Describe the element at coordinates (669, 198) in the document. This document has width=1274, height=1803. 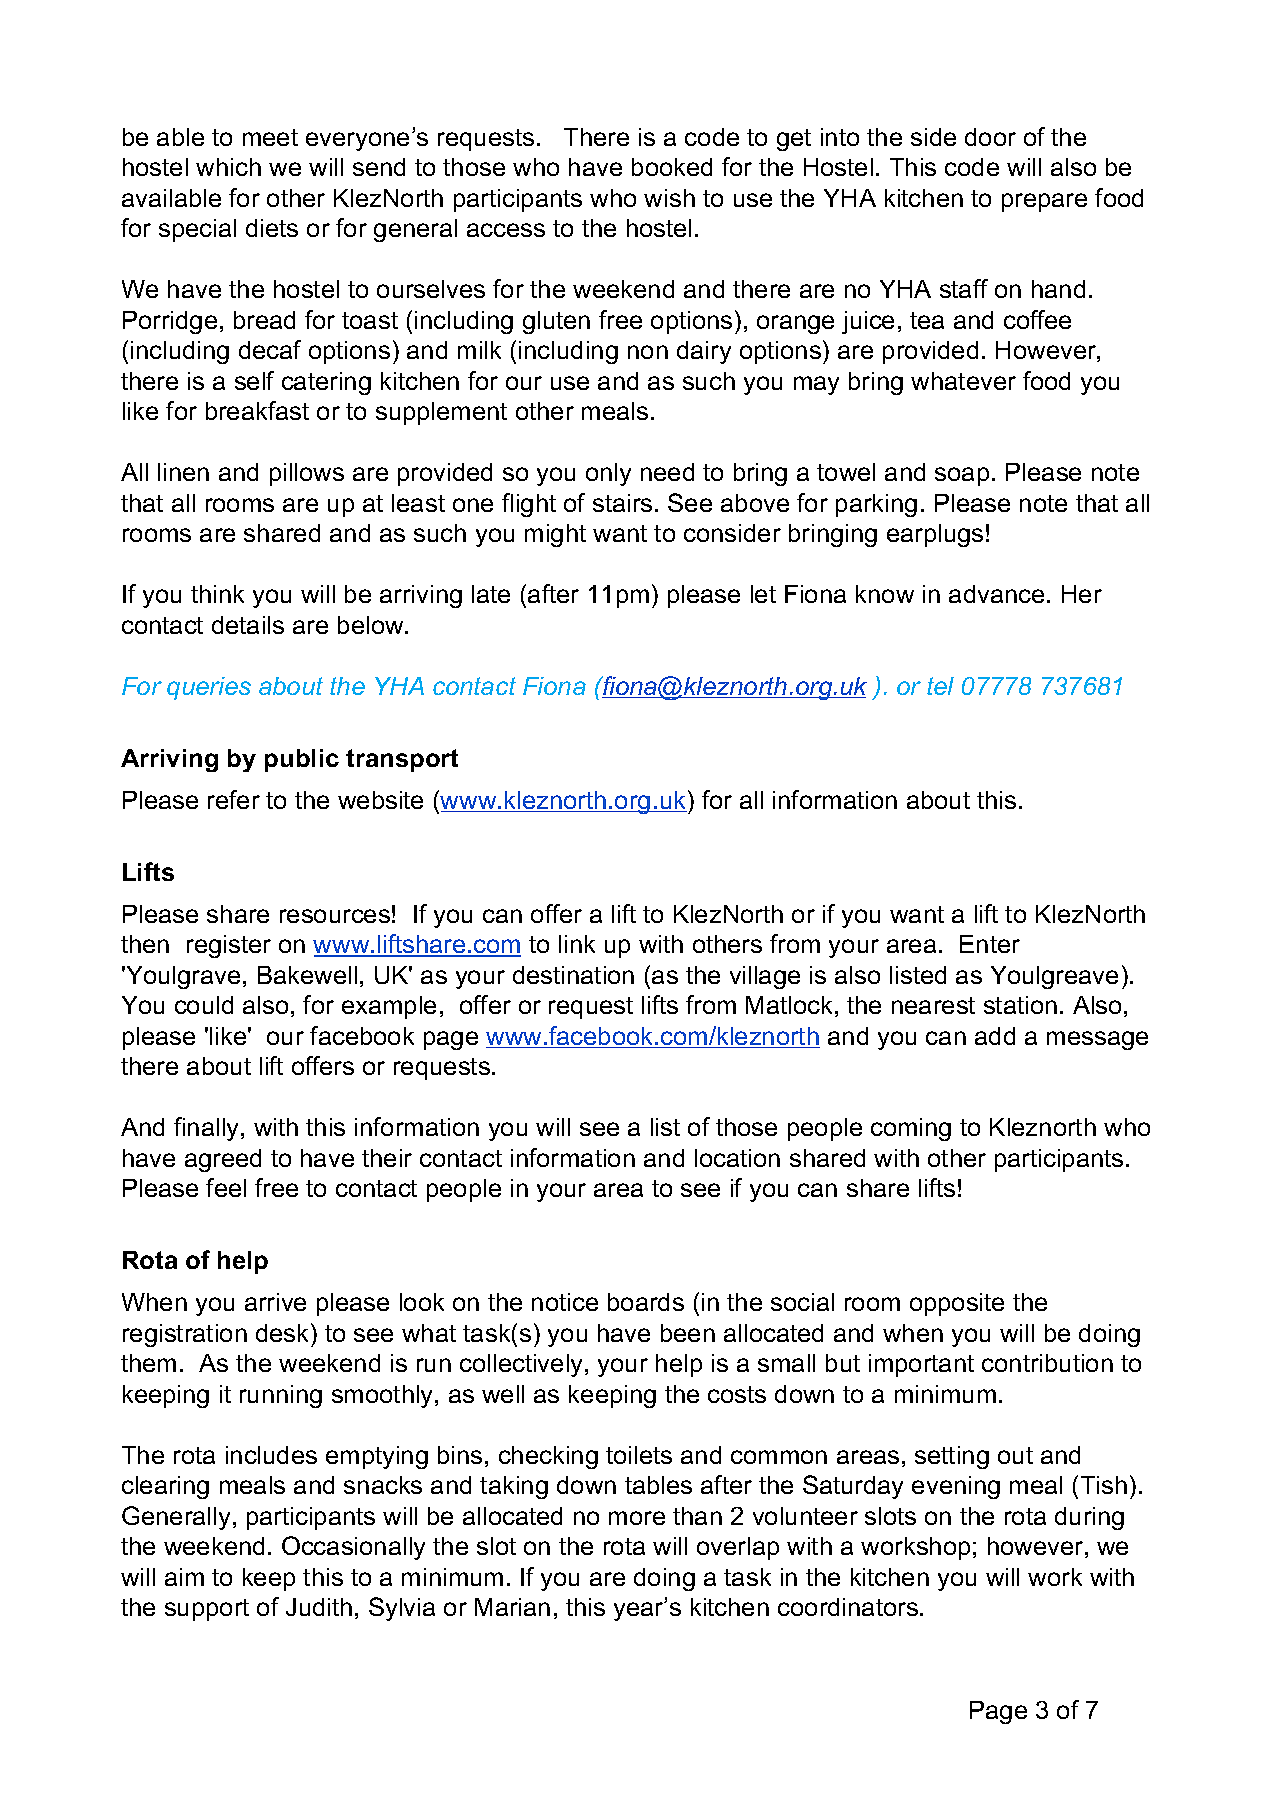
I see `wish` at that location.
